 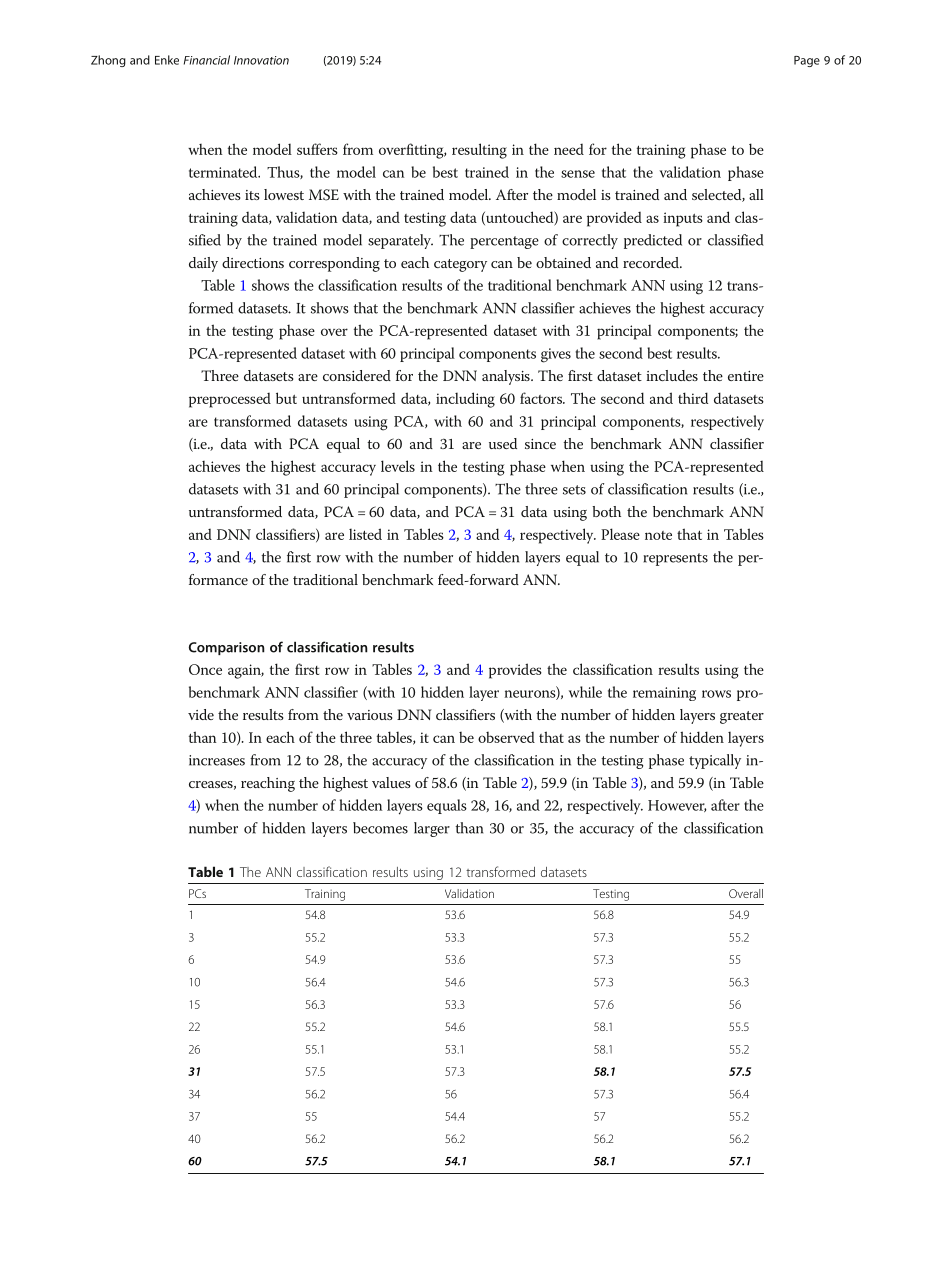 What do you see at coordinates (746, 376) in the screenshot?
I see `entire` at bounding box center [746, 376].
